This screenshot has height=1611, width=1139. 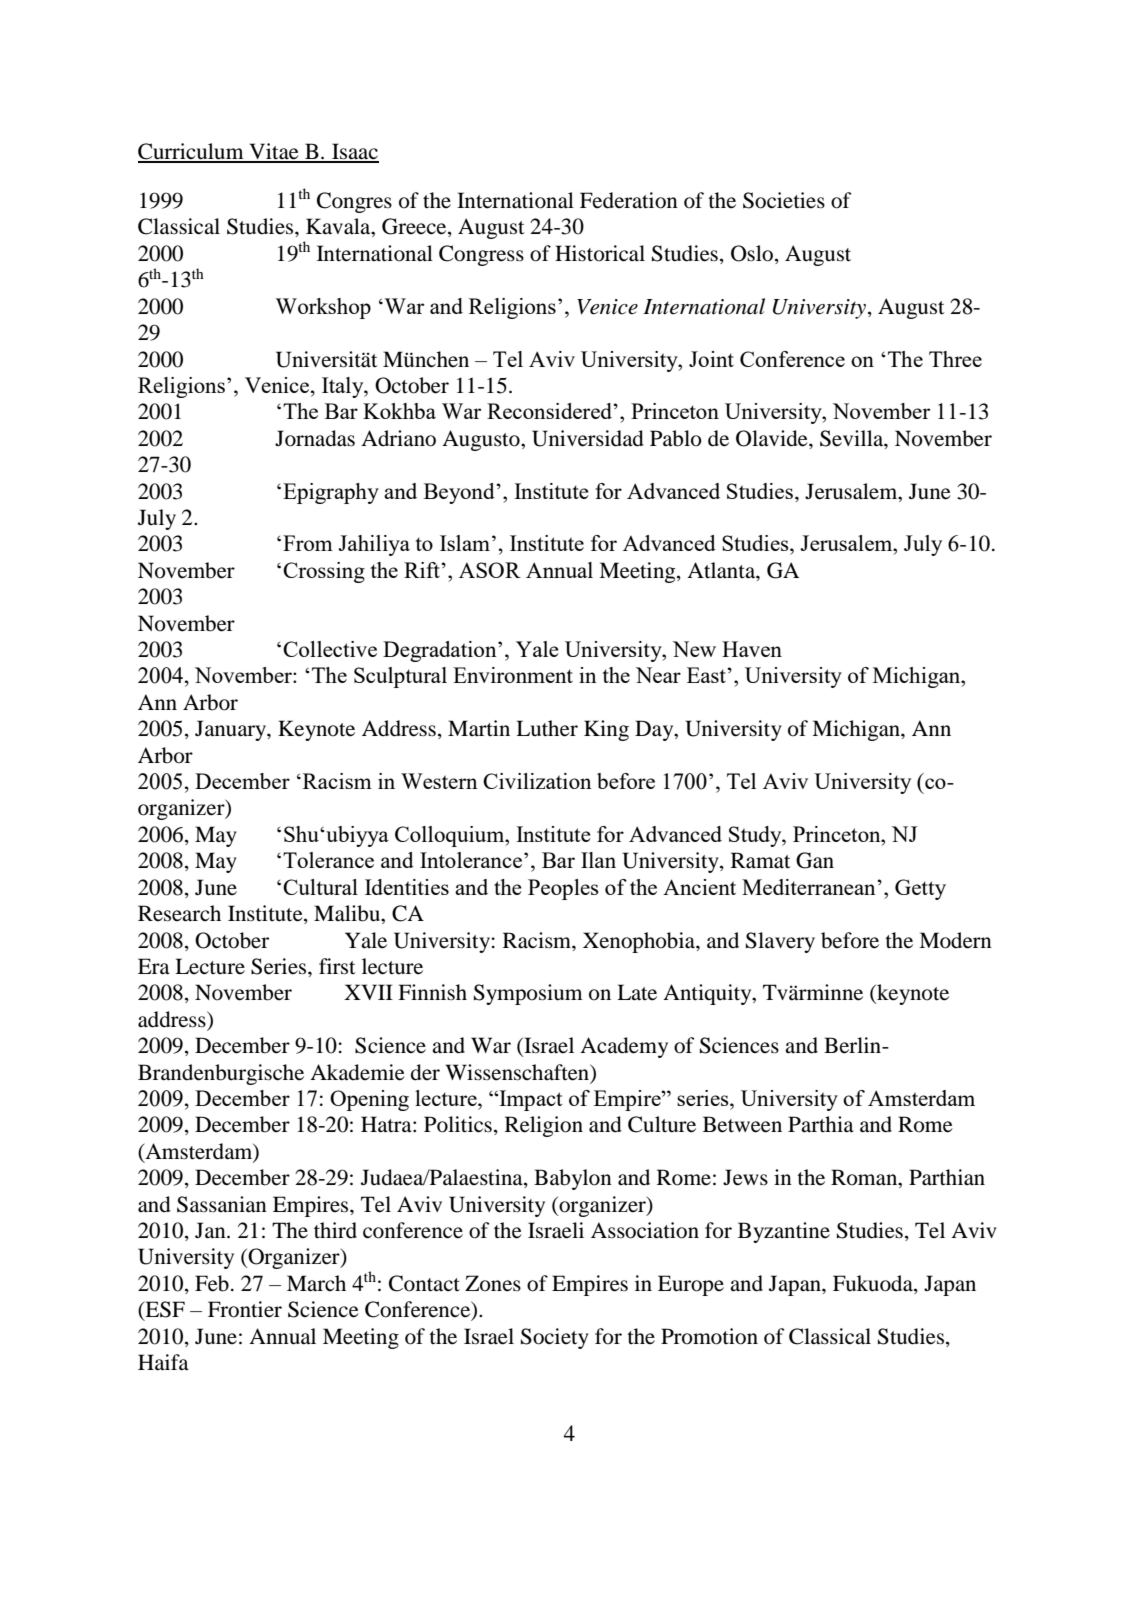 What do you see at coordinates (784, 1232) in the screenshot?
I see `Byzantine` at bounding box center [784, 1232].
